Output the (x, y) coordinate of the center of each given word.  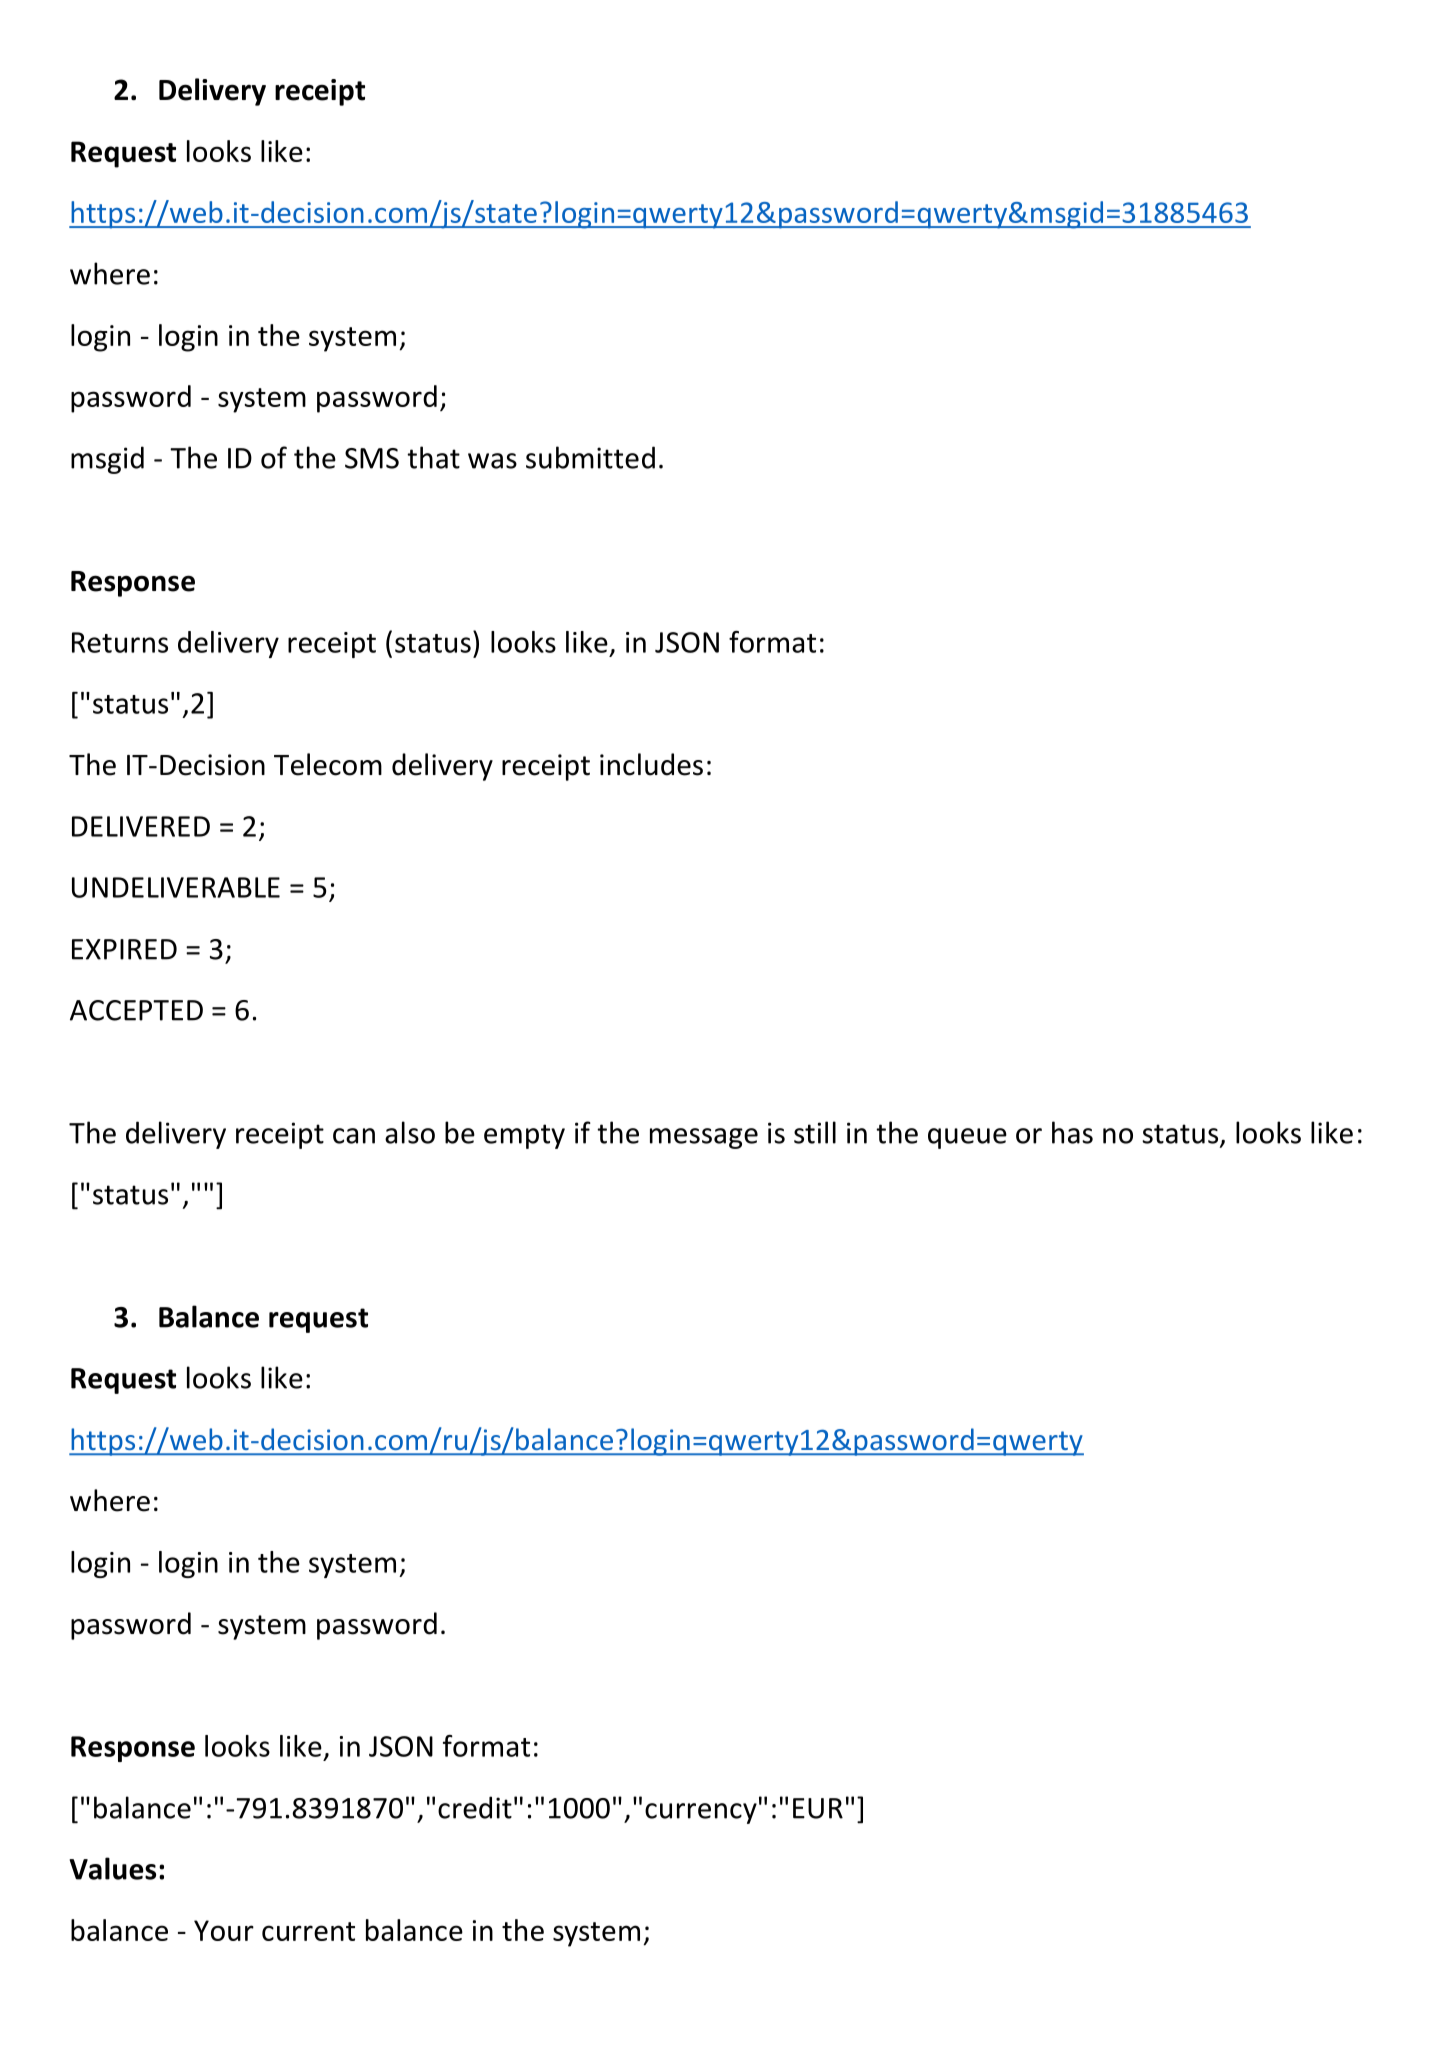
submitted (590, 457)
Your (224, 1930)
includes (651, 764)
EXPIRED (124, 949)
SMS (372, 458)
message (704, 1138)
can (354, 1136)
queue (967, 1138)
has (1072, 1132)
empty (524, 1136)
